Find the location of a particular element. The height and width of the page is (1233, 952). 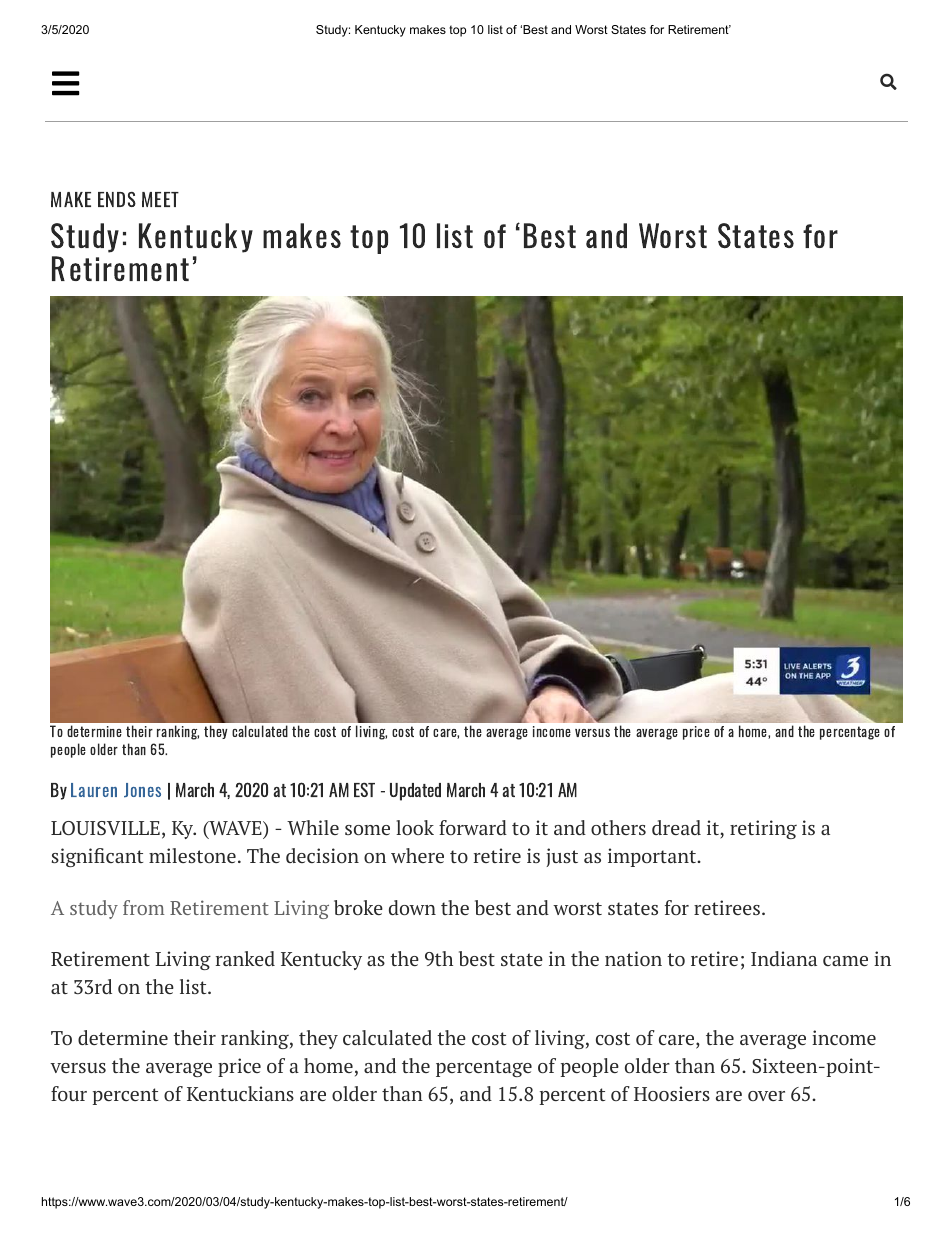

milestone is located at coordinates (192, 855).
